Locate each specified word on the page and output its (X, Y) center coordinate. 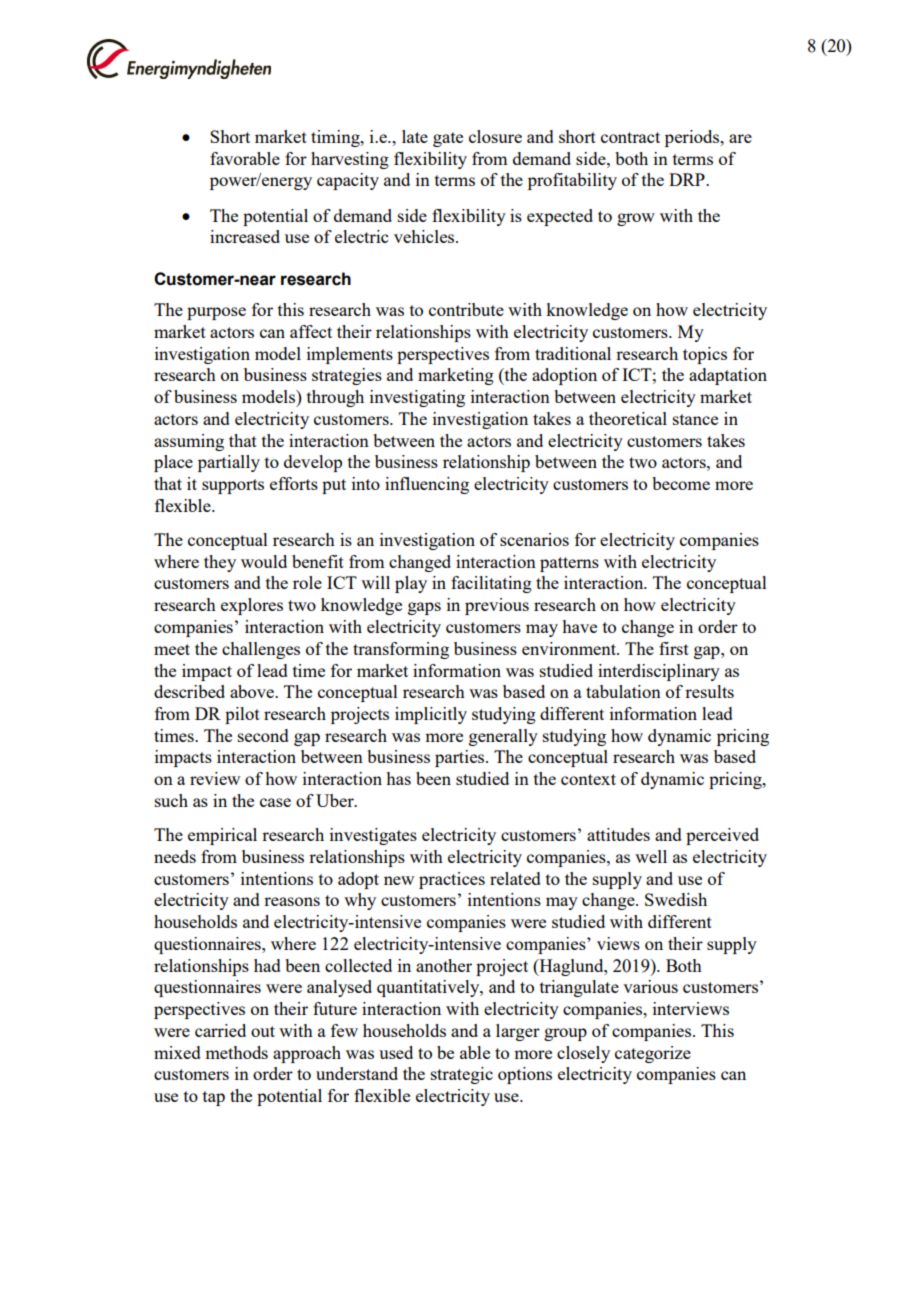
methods (236, 1052)
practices (452, 880)
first (674, 648)
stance (695, 419)
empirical (222, 836)
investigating (417, 398)
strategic (462, 1075)
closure (495, 136)
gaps (424, 608)
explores (252, 606)
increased (245, 236)
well (651, 856)
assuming (189, 442)
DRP (688, 179)
